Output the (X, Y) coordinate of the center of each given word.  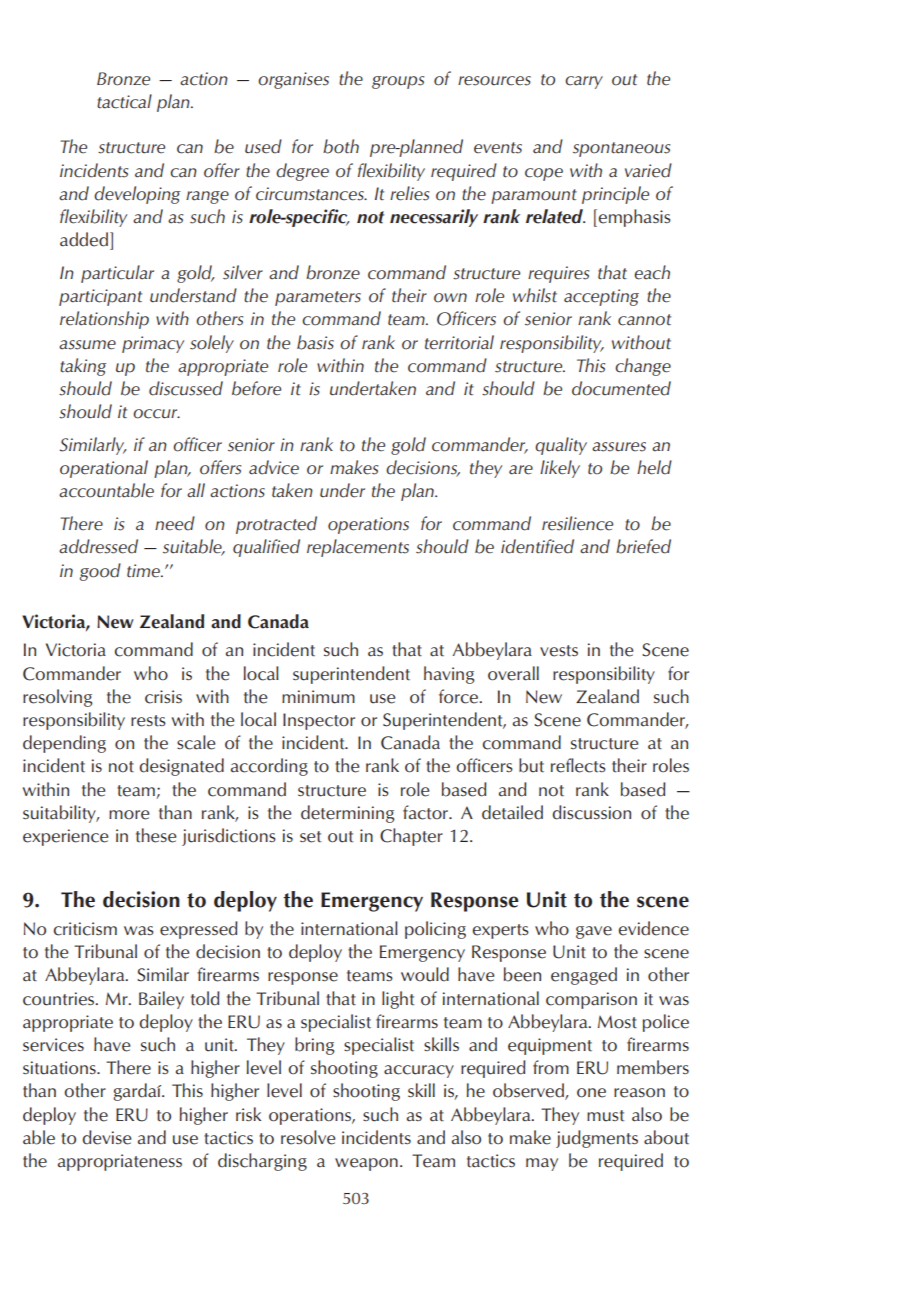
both (341, 146)
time (144, 571)
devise (107, 1137)
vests (559, 651)
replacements (358, 548)
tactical (124, 101)
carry (584, 82)
